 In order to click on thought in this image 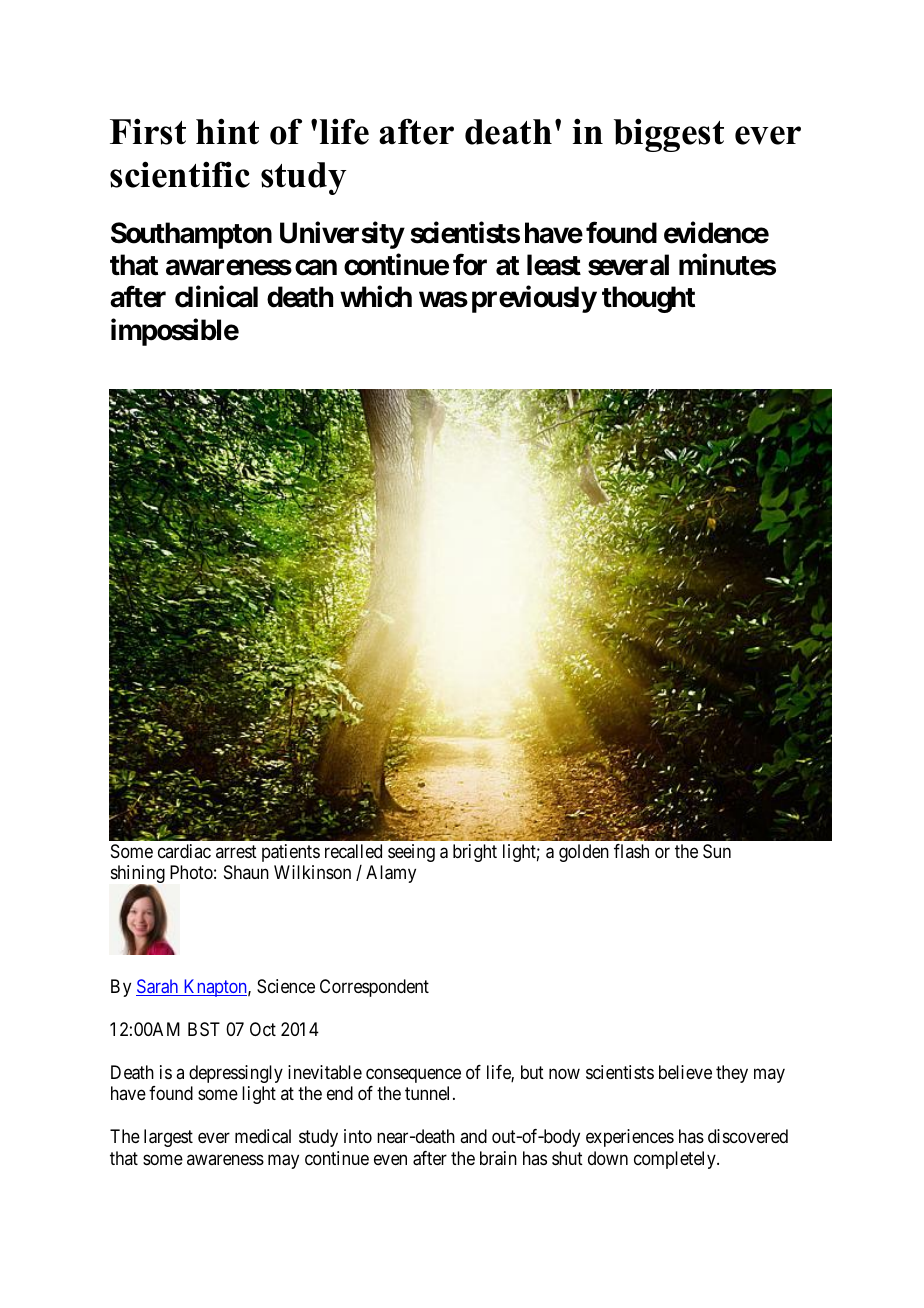, I will do `click(648, 299)`.
